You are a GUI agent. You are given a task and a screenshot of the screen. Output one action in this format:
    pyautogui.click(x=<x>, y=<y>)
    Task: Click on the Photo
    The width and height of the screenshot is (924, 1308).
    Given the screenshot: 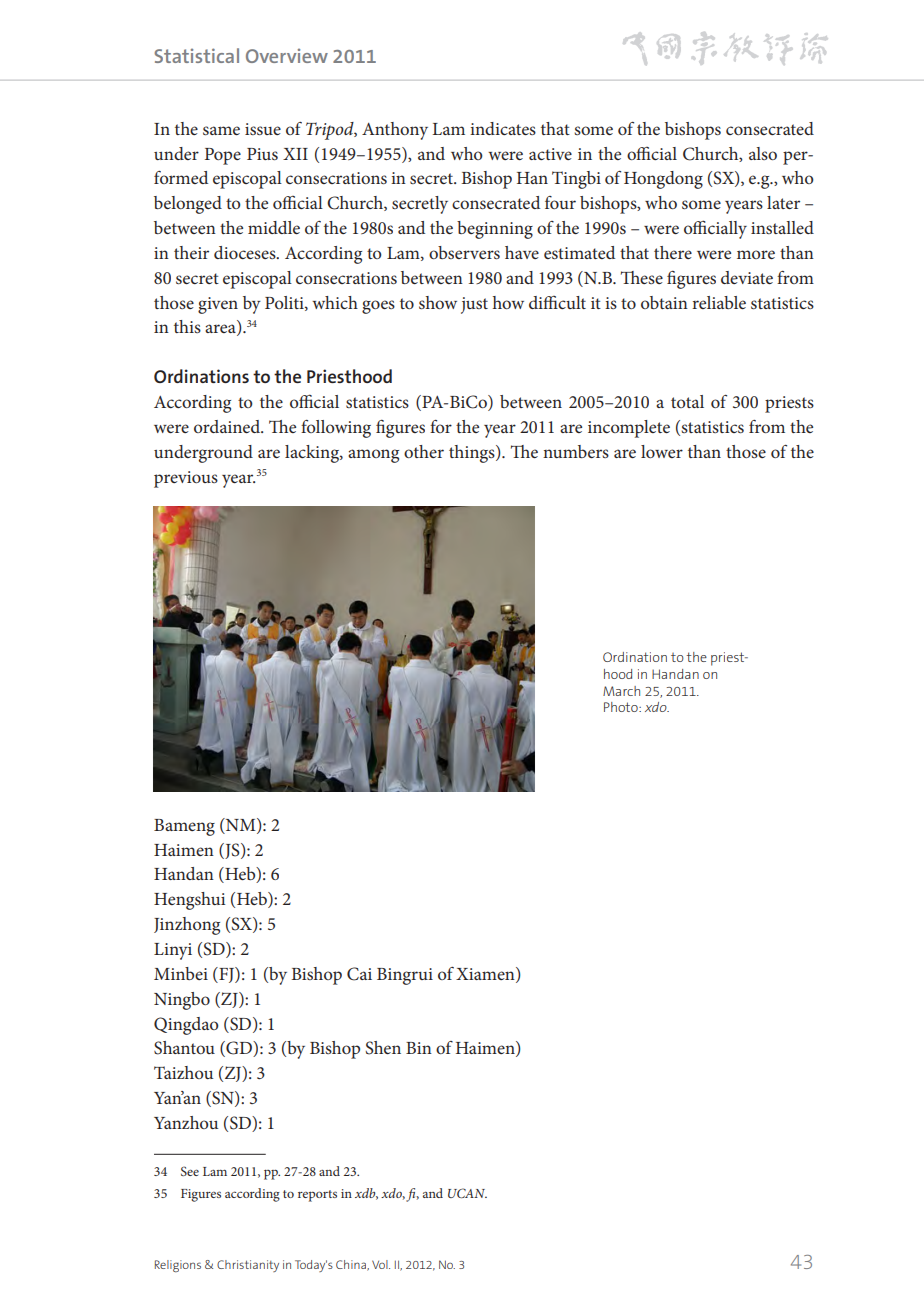 What is the action you would take?
    pyautogui.click(x=622, y=707)
